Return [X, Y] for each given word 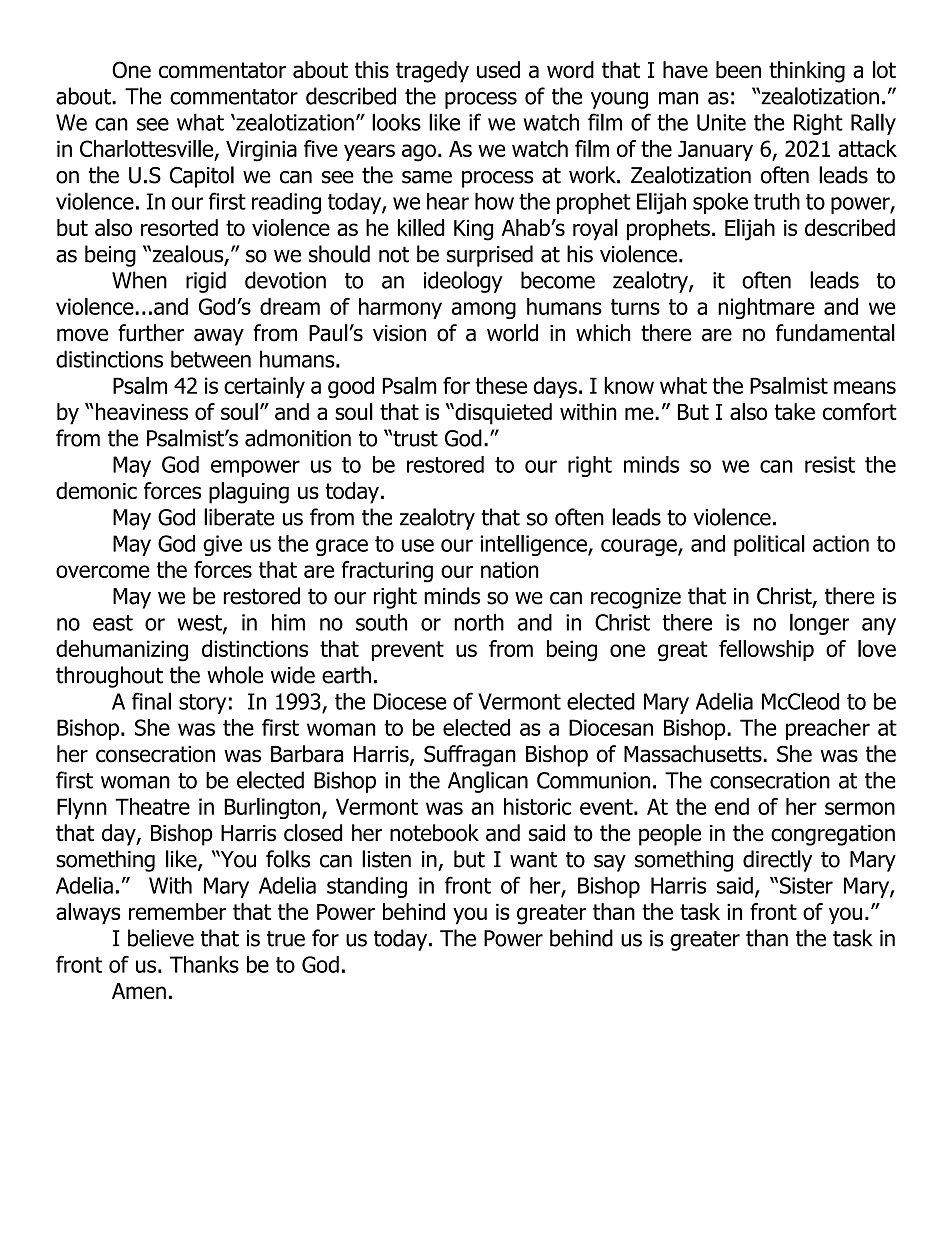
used [498, 70]
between [211, 359]
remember [177, 911]
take [794, 411]
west [200, 624]
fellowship [766, 650]
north [479, 622]
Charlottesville [147, 150]
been [738, 70]
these [501, 385]
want [533, 859]
